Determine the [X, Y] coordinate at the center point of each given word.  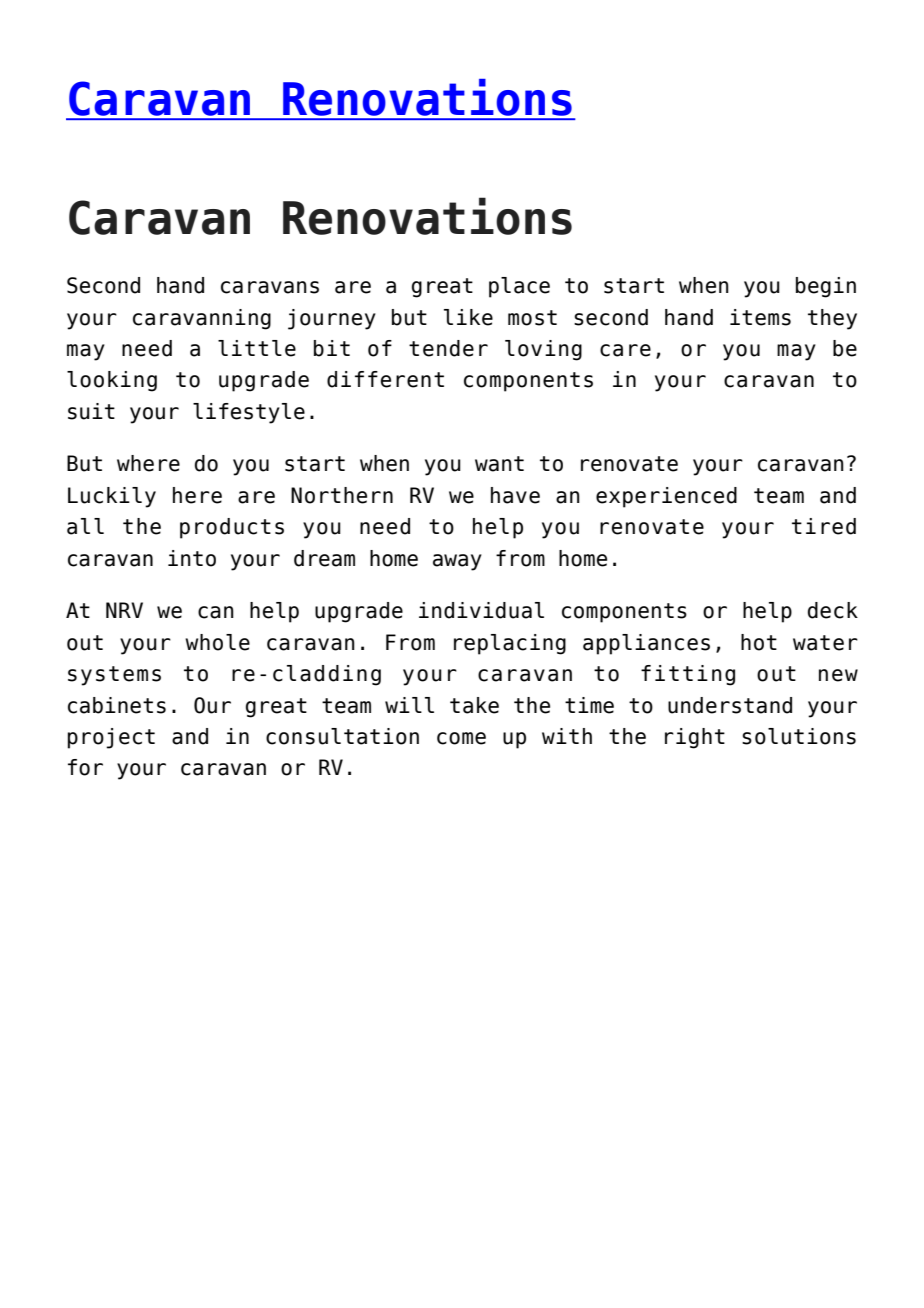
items [760, 317]
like [468, 317]
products [232, 528]
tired [824, 526]
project [111, 738]
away [457, 562]
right [695, 738]
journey [332, 319]
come [461, 738]
